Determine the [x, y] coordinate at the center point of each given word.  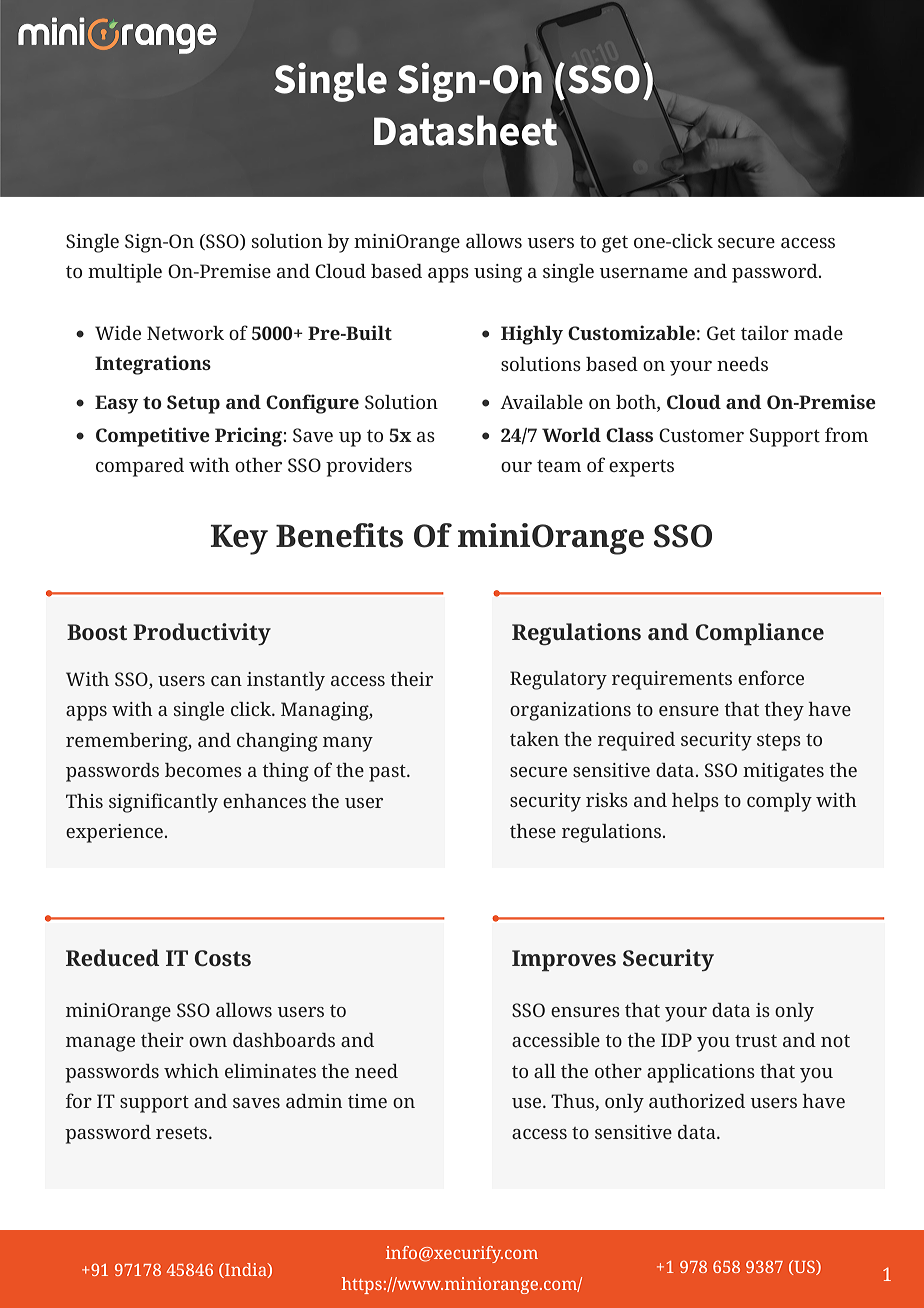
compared [140, 467]
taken [534, 739]
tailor [765, 333]
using [498, 273]
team [559, 466]
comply [779, 802]
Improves [564, 961]
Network [185, 333]
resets [183, 1133]
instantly [286, 681]
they [784, 711]
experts [641, 468]
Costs [223, 958]
